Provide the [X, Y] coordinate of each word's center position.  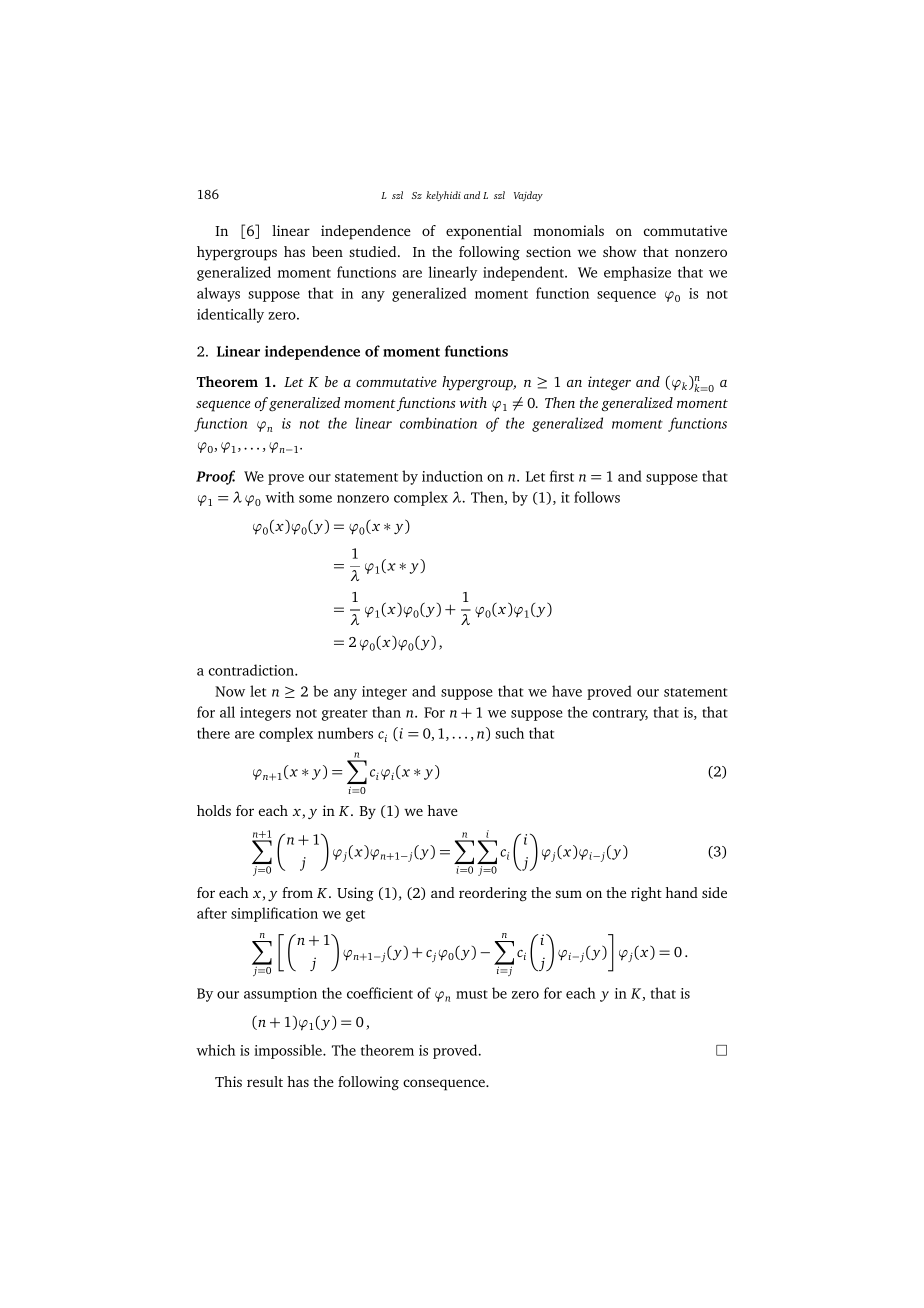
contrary [620, 715]
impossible [289, 1051]
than [386, 712]
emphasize [637, 273]
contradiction [252, 670]
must [472, 994]
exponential [484, 232]
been [327, 251]
